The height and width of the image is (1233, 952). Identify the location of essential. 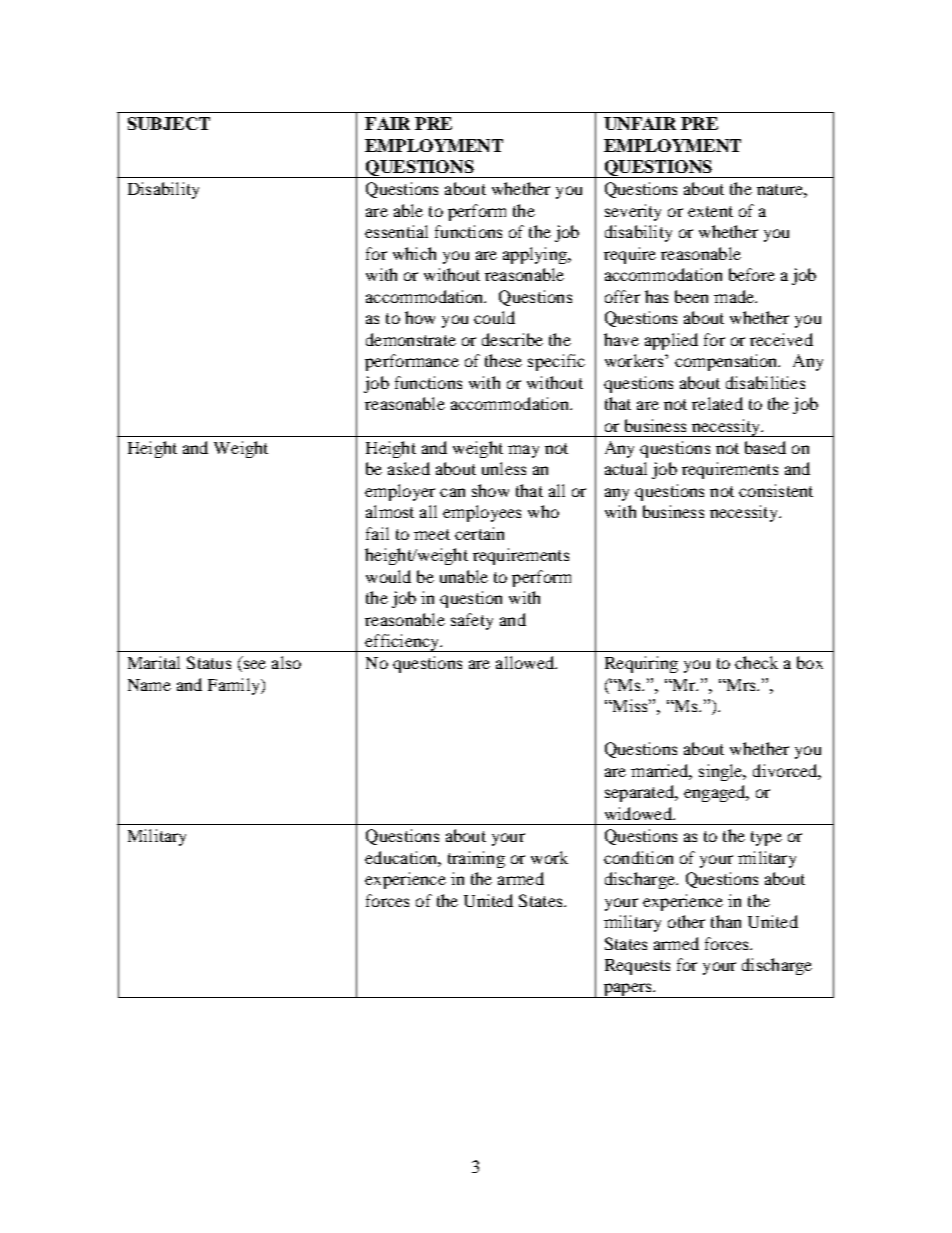
(396, 231).
